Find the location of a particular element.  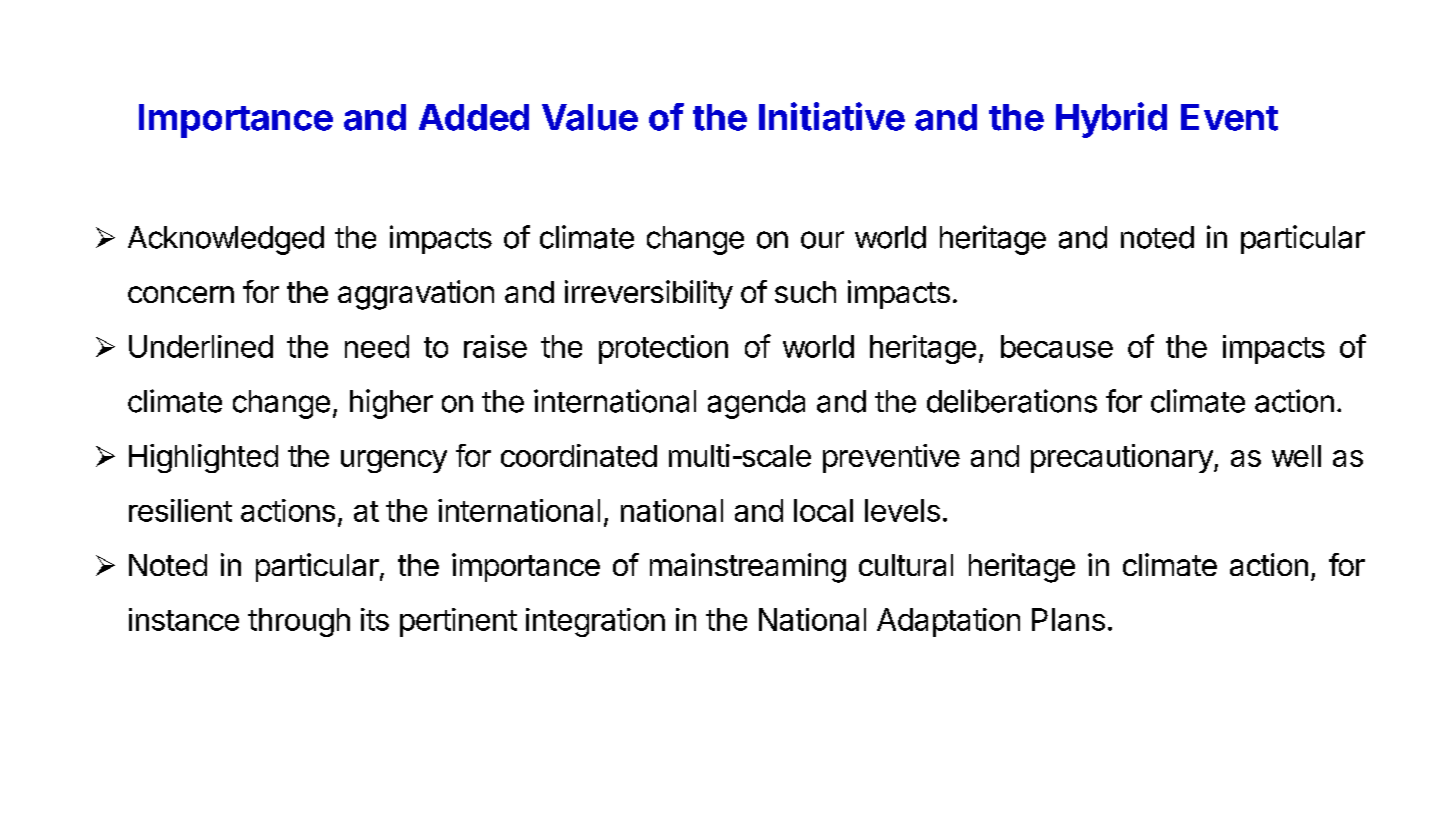

protection is located at coordinates (663, 349).
